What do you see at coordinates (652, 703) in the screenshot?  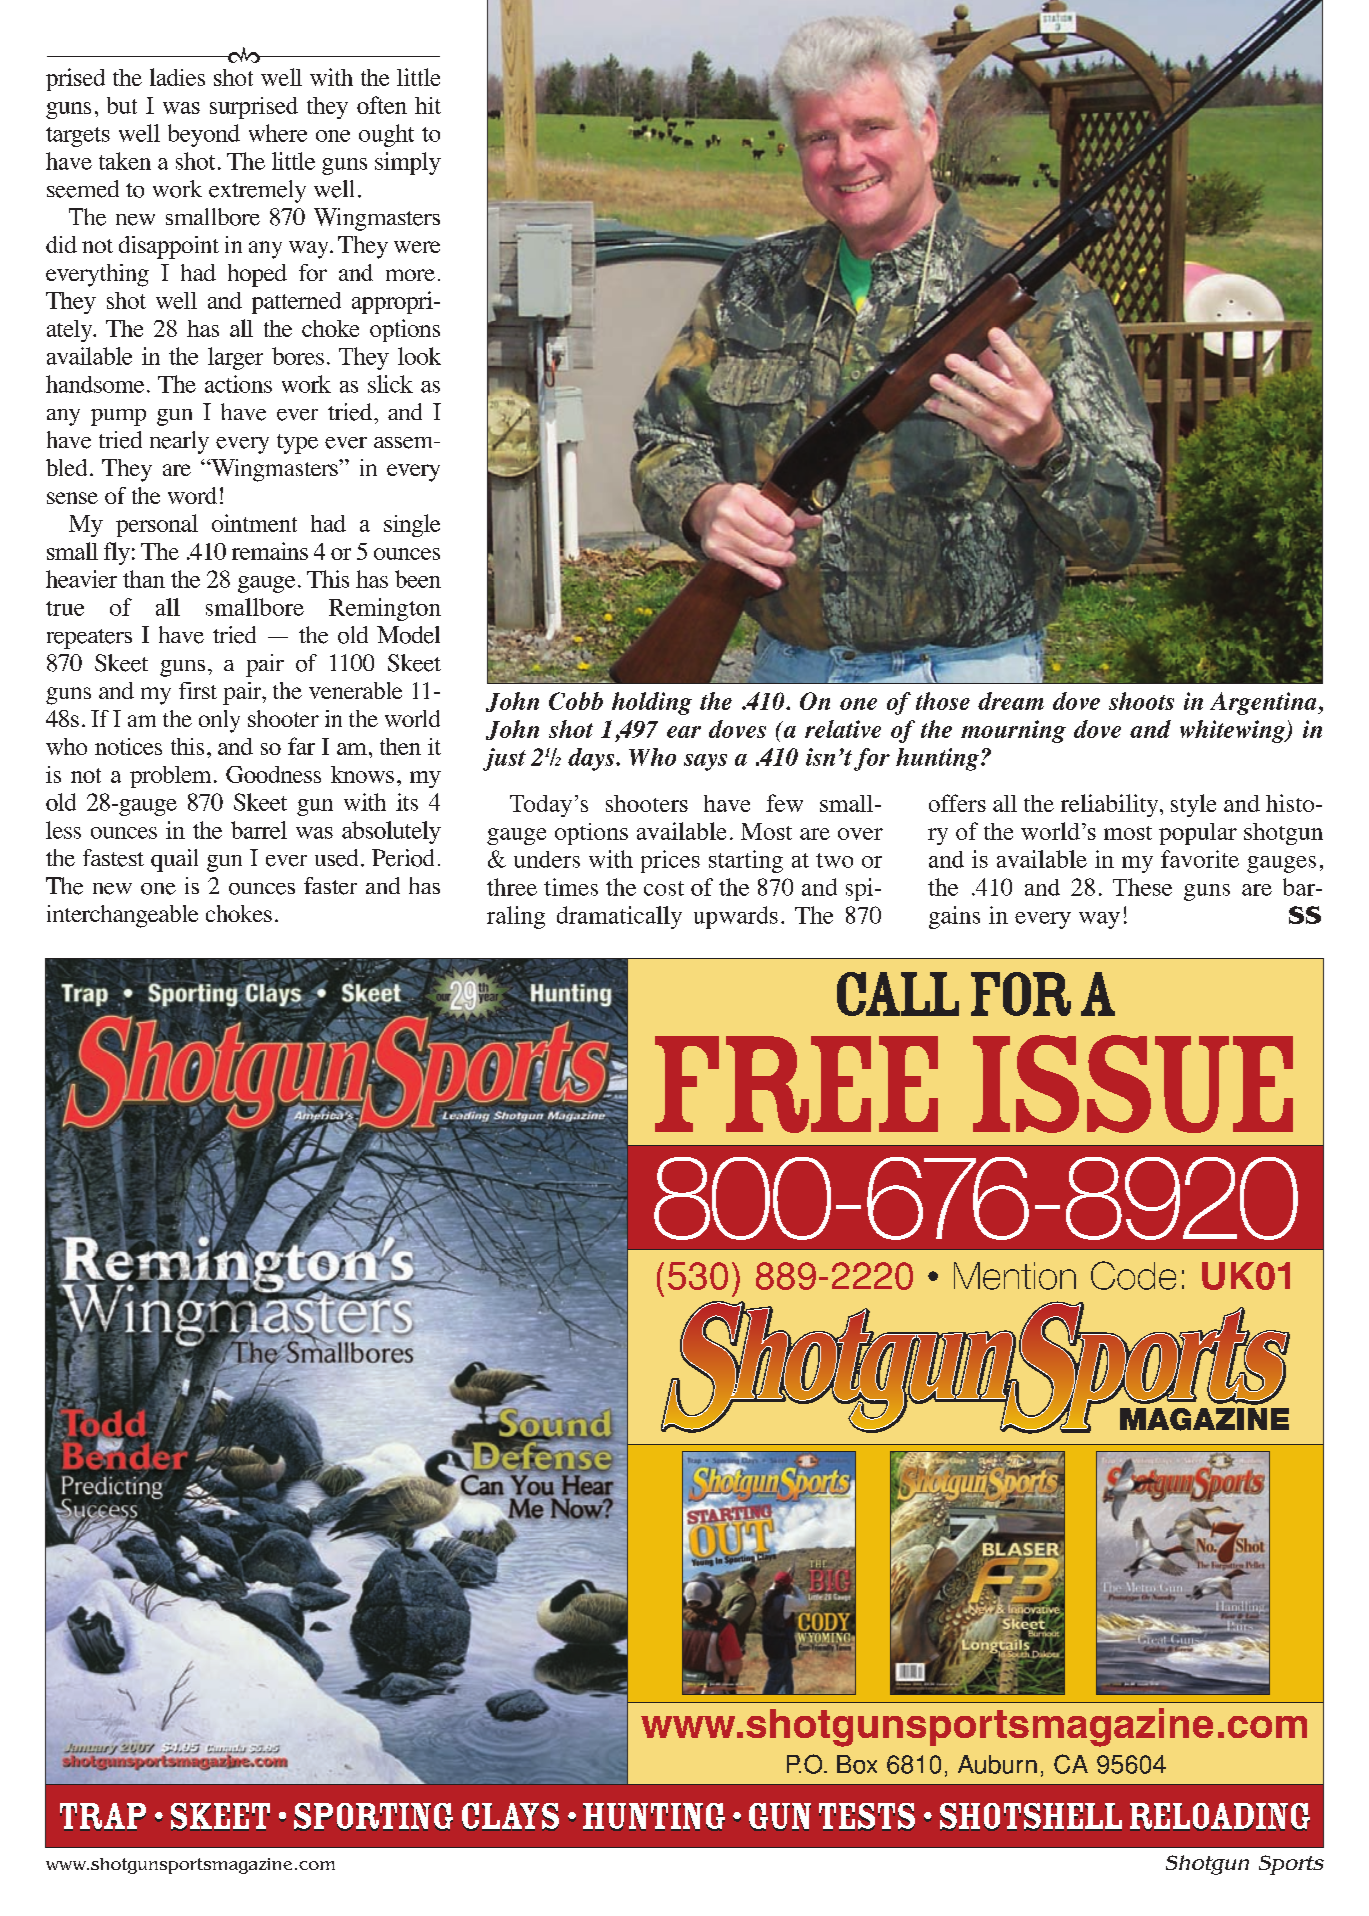 I see `holding` at bounding box center [652, 703].
